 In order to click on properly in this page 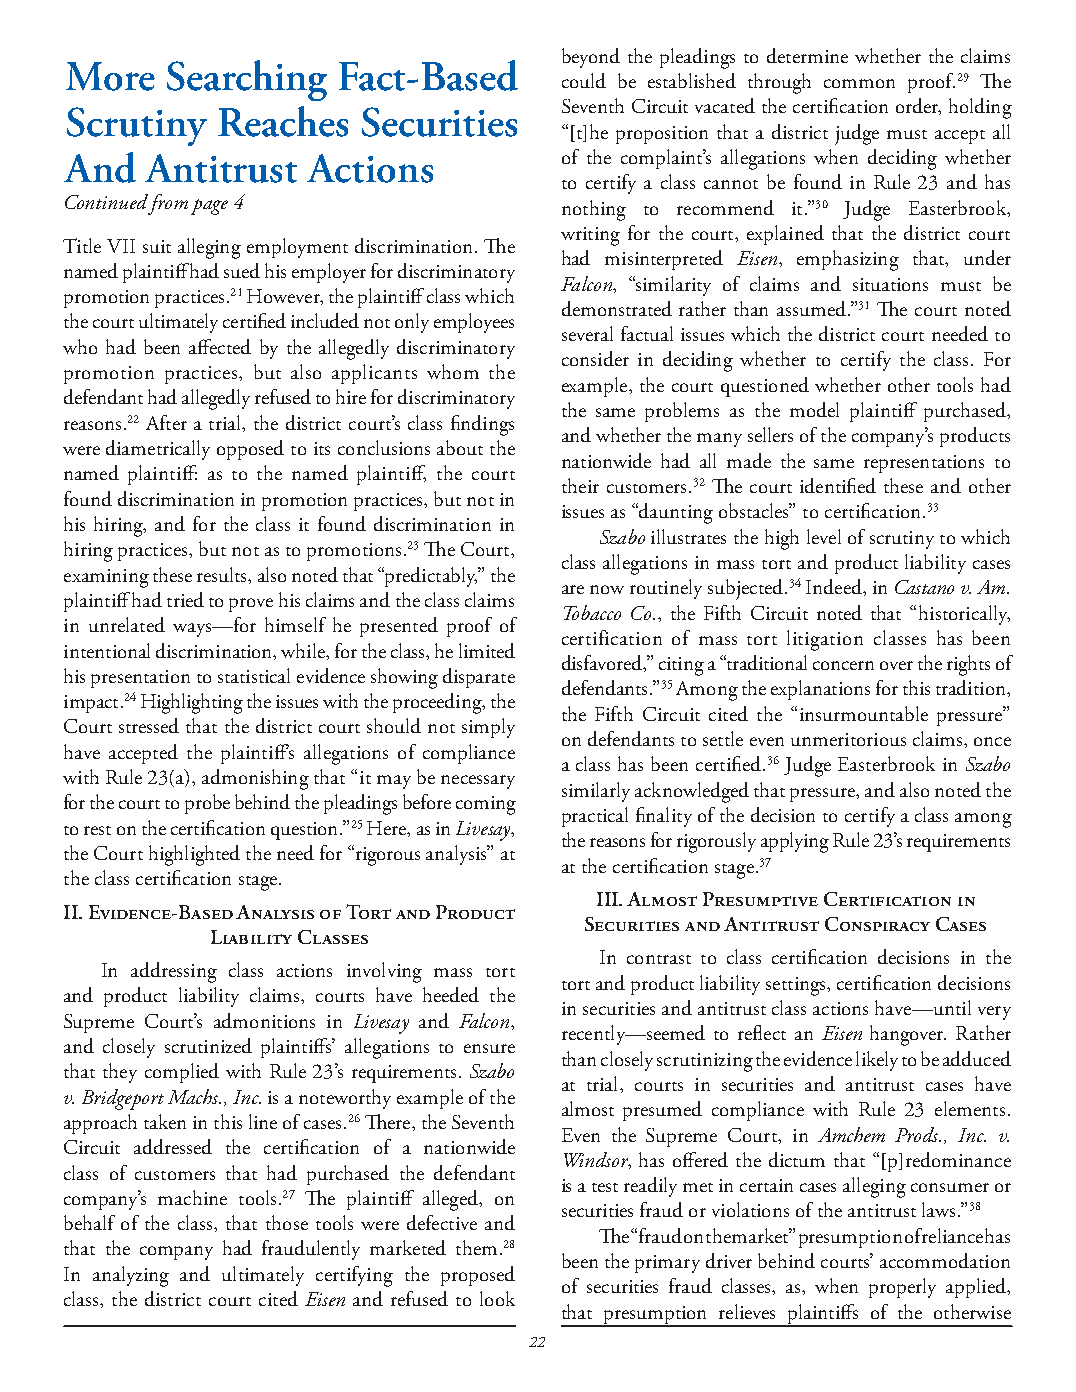, I will do `click(902, 1288)`.
